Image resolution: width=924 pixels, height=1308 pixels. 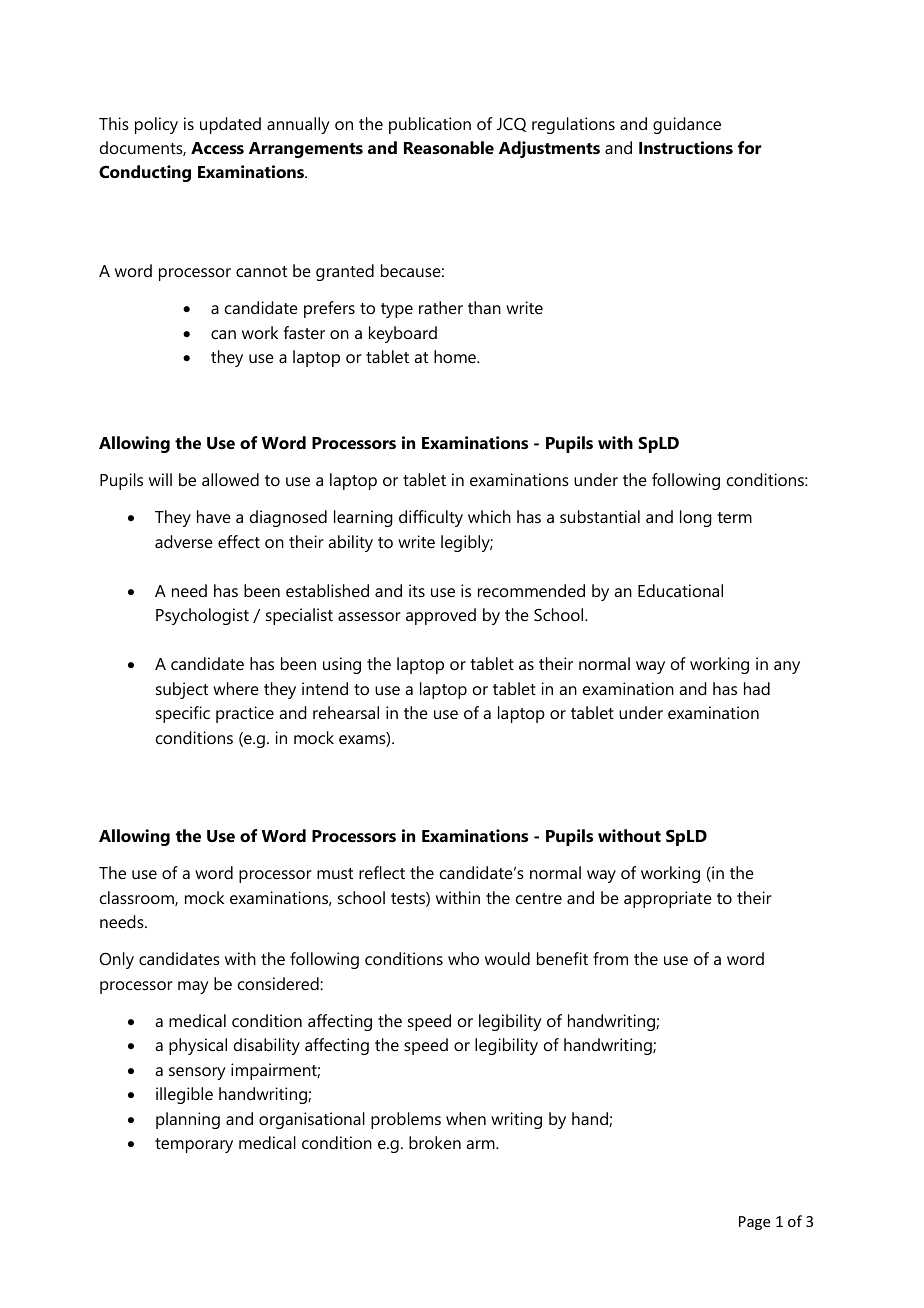 What do you see at coordinates (441, 616) in the document?
I see `approved` at bounding box center [441, 616].
